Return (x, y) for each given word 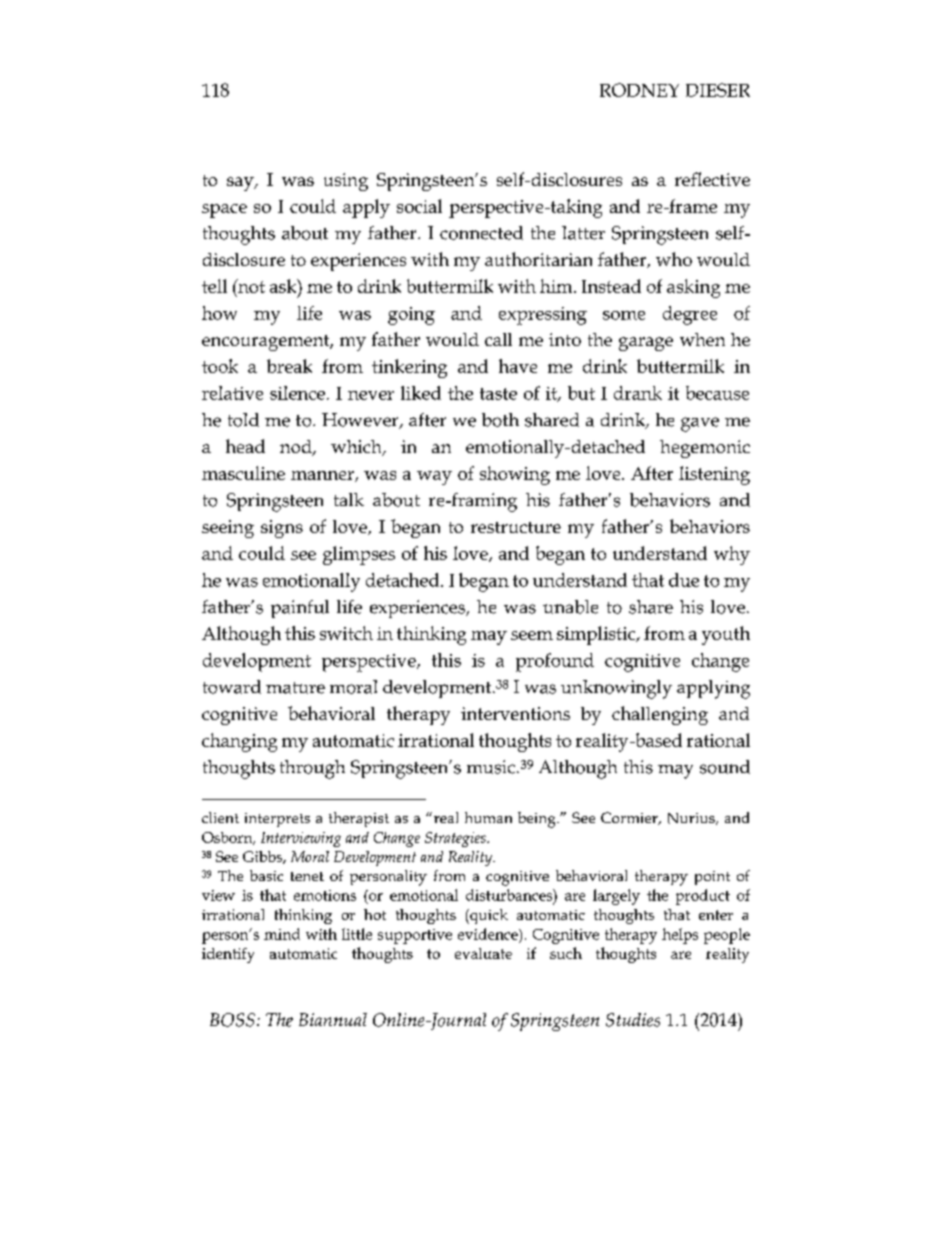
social (419, 206)
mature (295, 688)
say (241, 184)
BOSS (232, 1020)
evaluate (483, 953)
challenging (660, 715)
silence (297, 393)
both (500, 420)
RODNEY (639, 90)
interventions (515, 713)
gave (700, 424)
